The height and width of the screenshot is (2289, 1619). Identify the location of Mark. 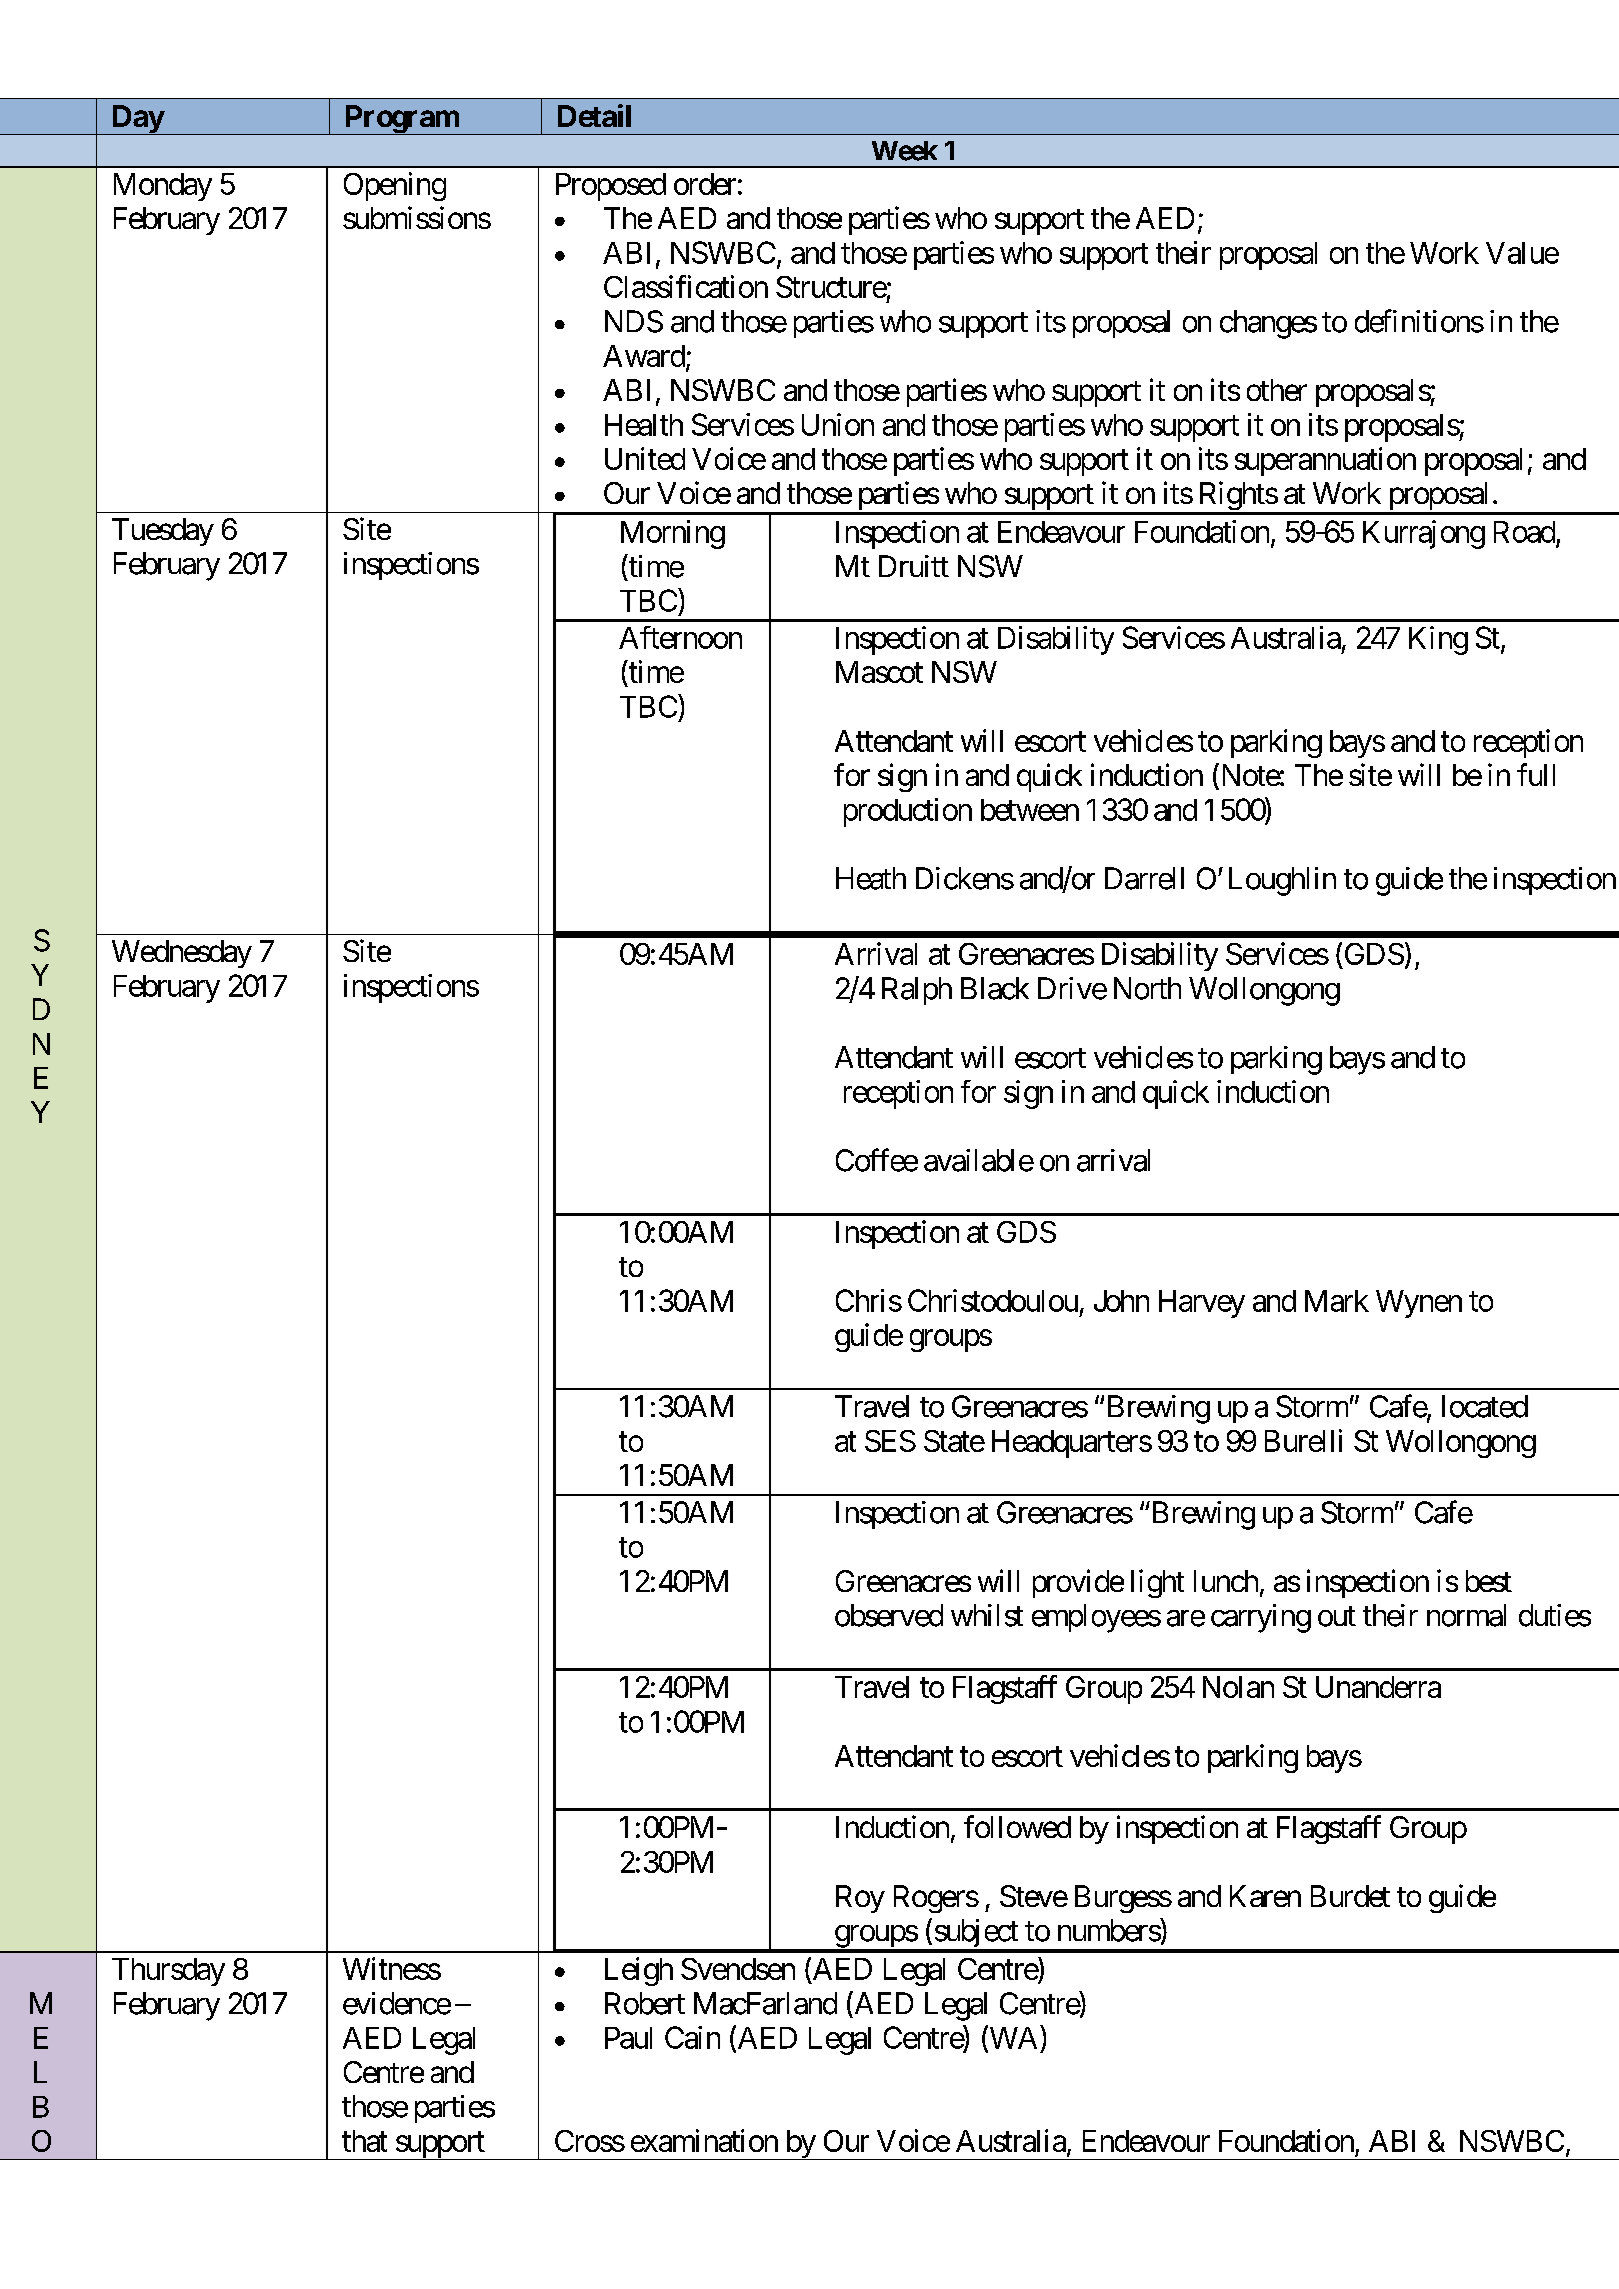
(1337, 1301).
